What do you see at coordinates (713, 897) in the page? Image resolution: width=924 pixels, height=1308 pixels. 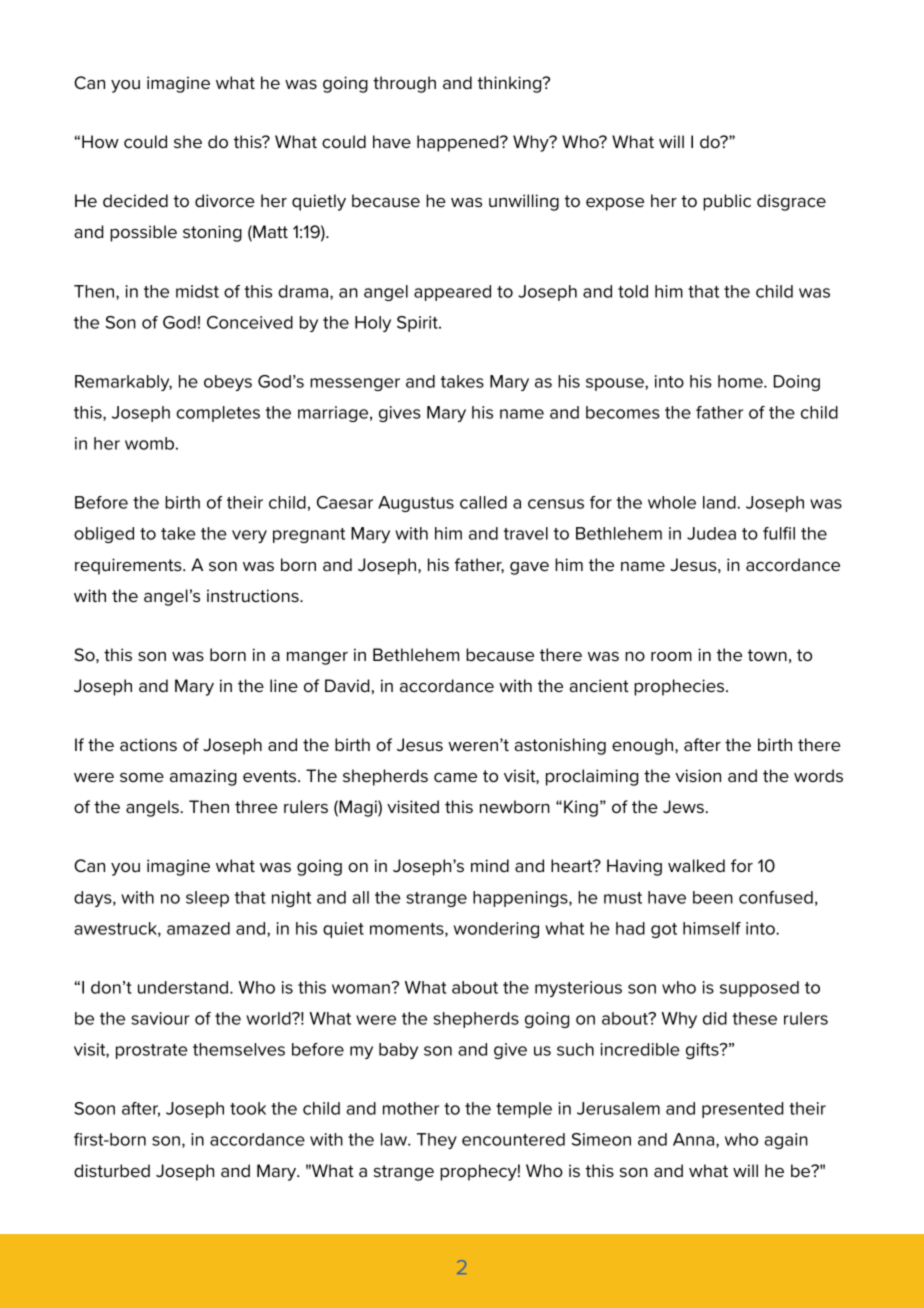 I see `been` at bounding box center [713, 897].
